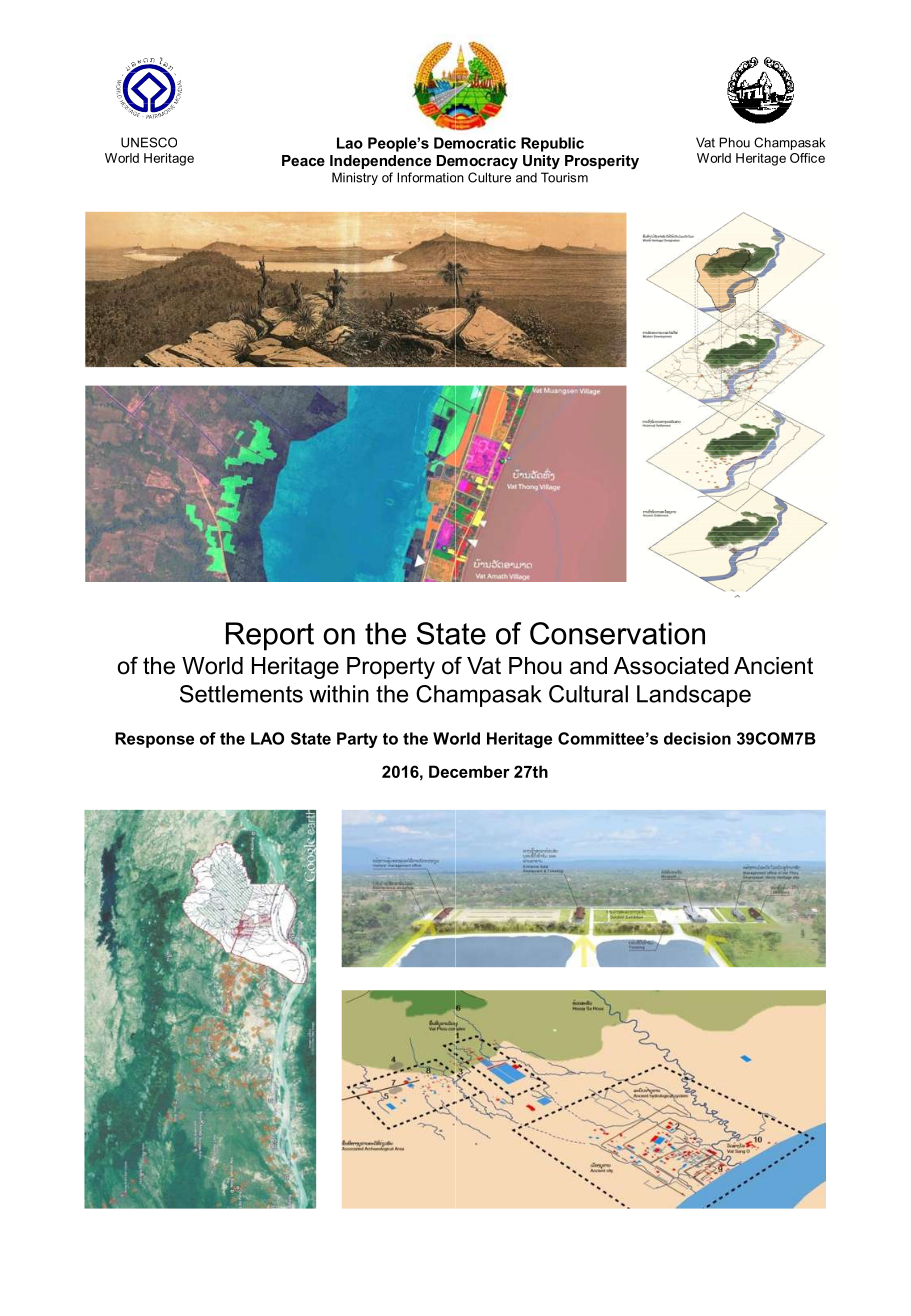 Image resolution: width=911 pixels, height=1316 pixels. Describe the element at coordinates (773, 666) in the image. I see `Ancient` at that location.
